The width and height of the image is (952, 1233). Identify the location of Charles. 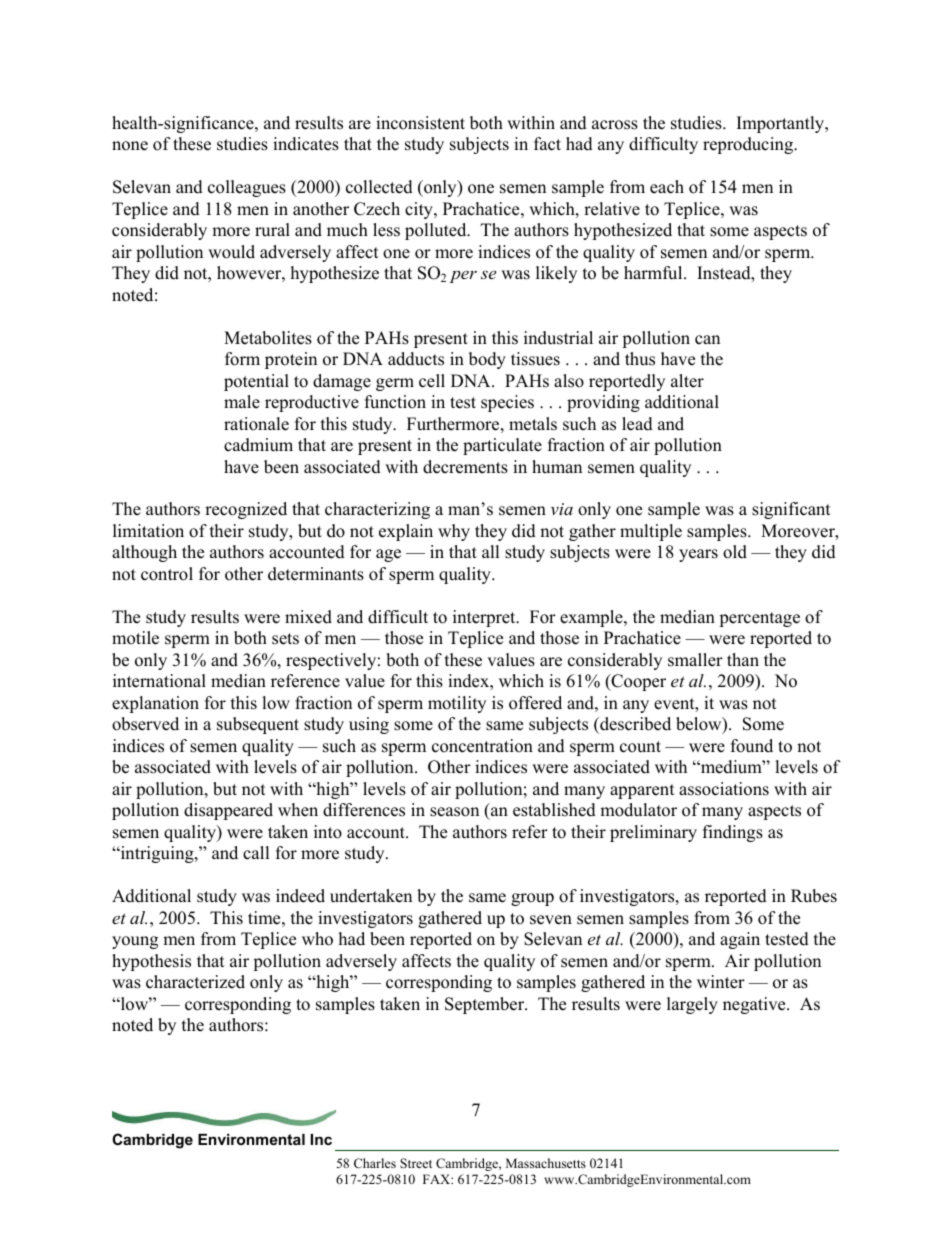
(375, 1163).
